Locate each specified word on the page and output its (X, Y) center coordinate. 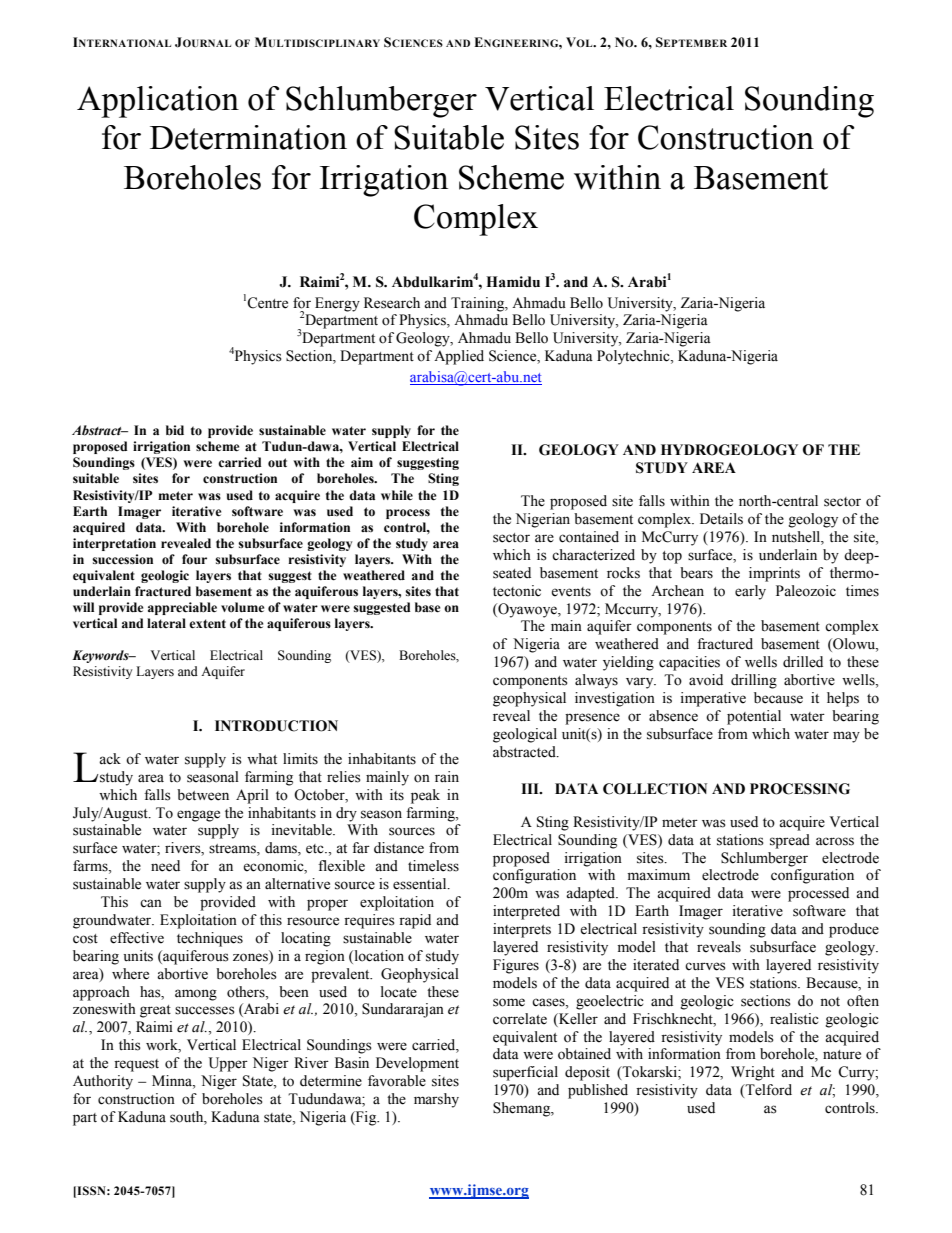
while (397, 495)
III (531, 788)
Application (158, 102)
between (203, 795)
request (136, 1065)
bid (175, 430)
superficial (525, 1073)
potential (754, 717)
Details (721, 519)
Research (392, 303)
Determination (248, 137)
